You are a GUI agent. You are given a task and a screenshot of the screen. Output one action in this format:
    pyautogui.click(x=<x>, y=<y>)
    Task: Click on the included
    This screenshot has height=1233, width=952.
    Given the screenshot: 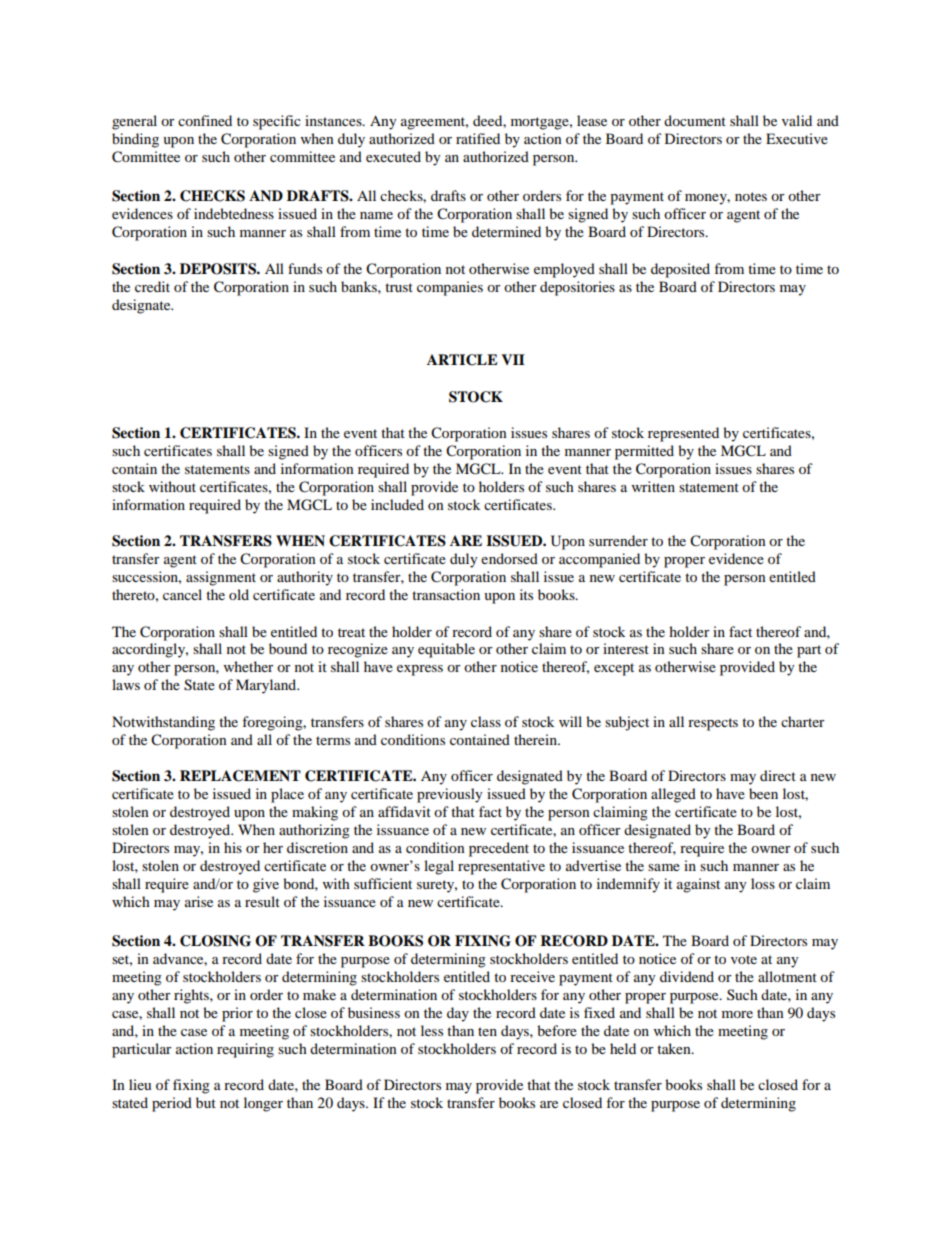 What is the action you would take?
    pyautogui.click(x=397, y=504)
